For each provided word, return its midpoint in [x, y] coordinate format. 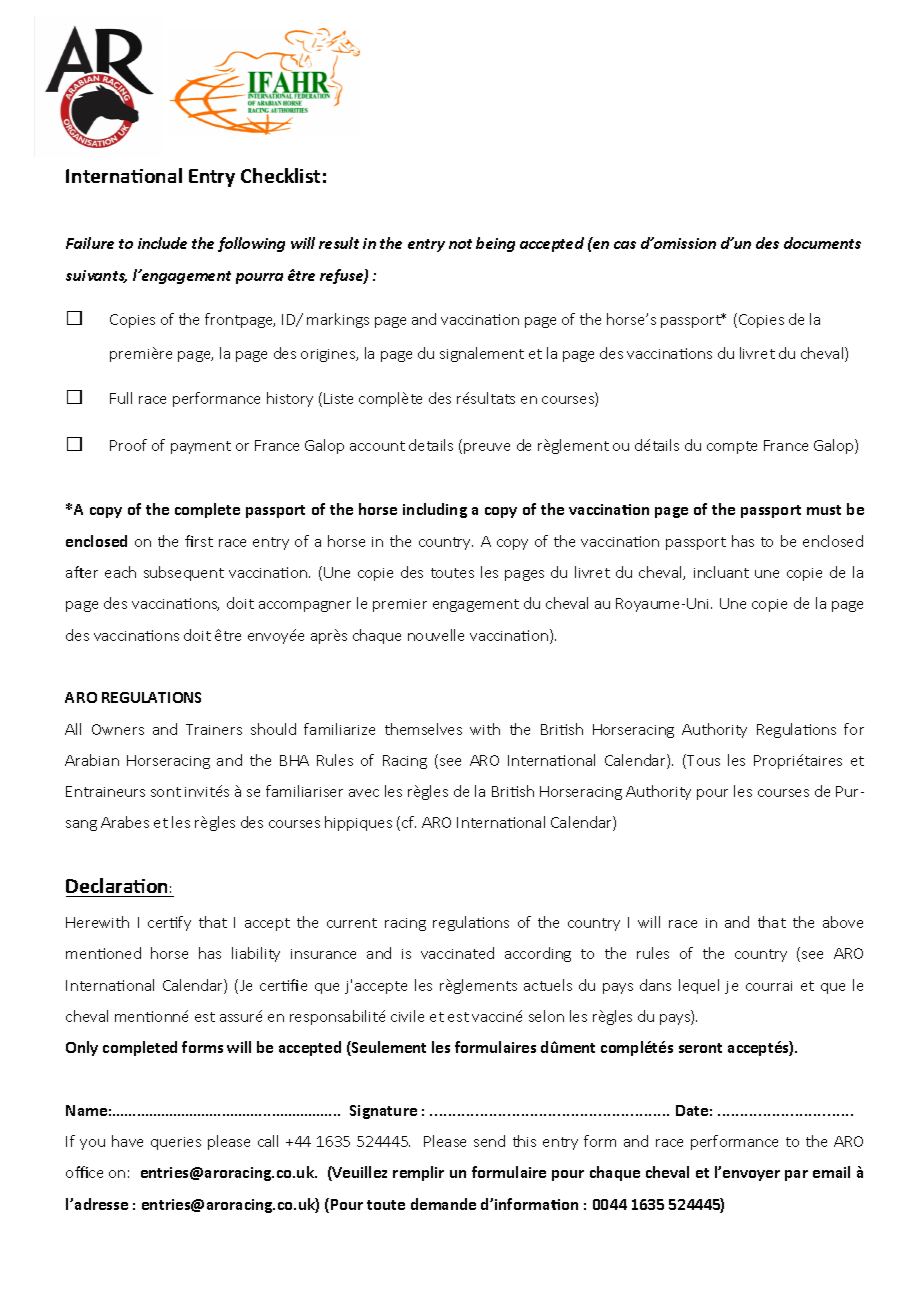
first [199, 541]
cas [625, 245]
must [824, 510]
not [460, 244]
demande [443, 1204]
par [796, 1175]
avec [364, 793]
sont [166, 792]
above [843, 922]
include [162, 243]
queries [176, 1143]
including [435, 510]
